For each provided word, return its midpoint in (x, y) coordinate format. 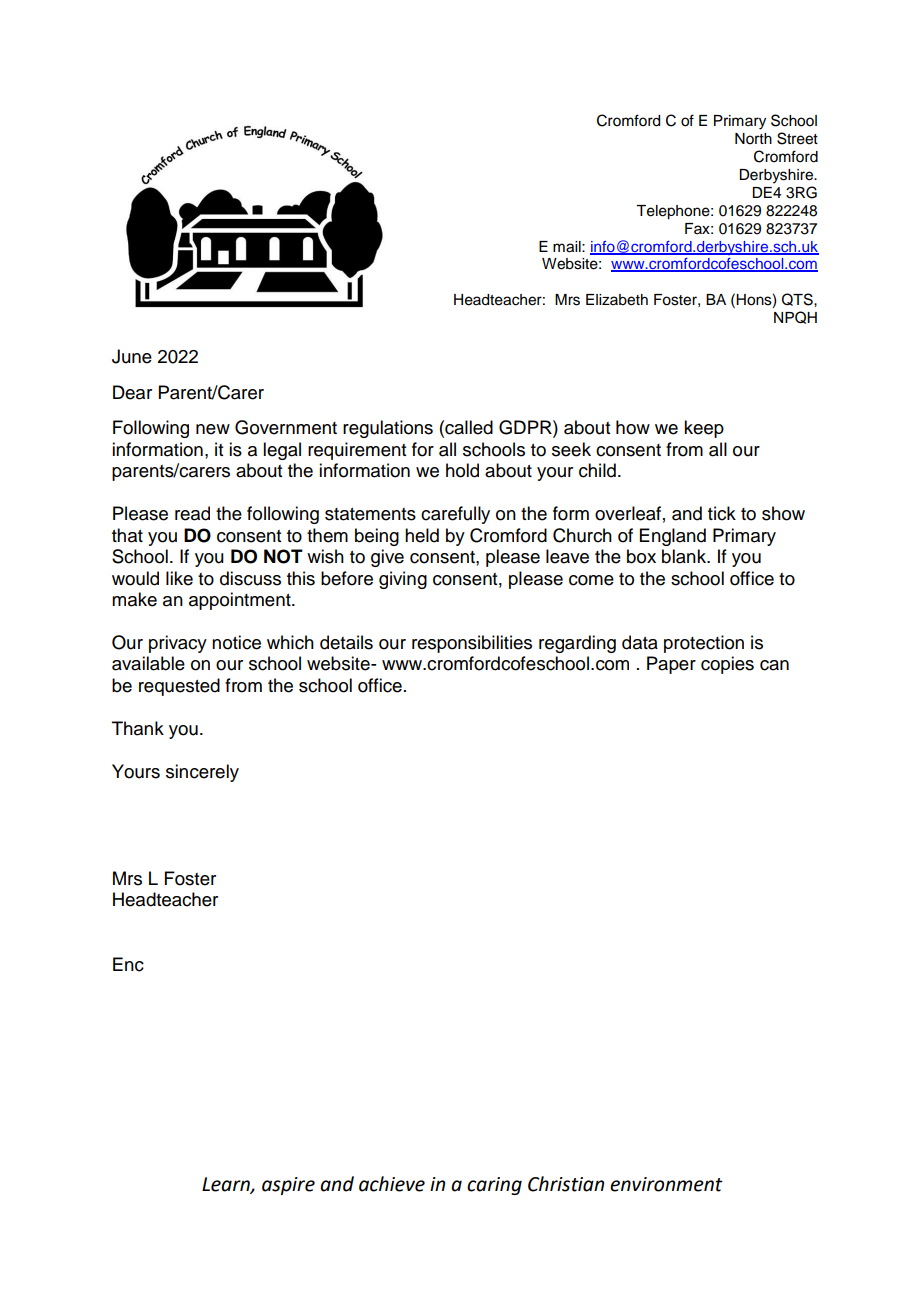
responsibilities (472, 644)
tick (722, 513)
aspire (288, 1186)
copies (727, 665)
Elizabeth (617, 300)
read (192, 513)
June (132, 356)
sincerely (202, 773)
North (753, 139)
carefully (455, 515)
